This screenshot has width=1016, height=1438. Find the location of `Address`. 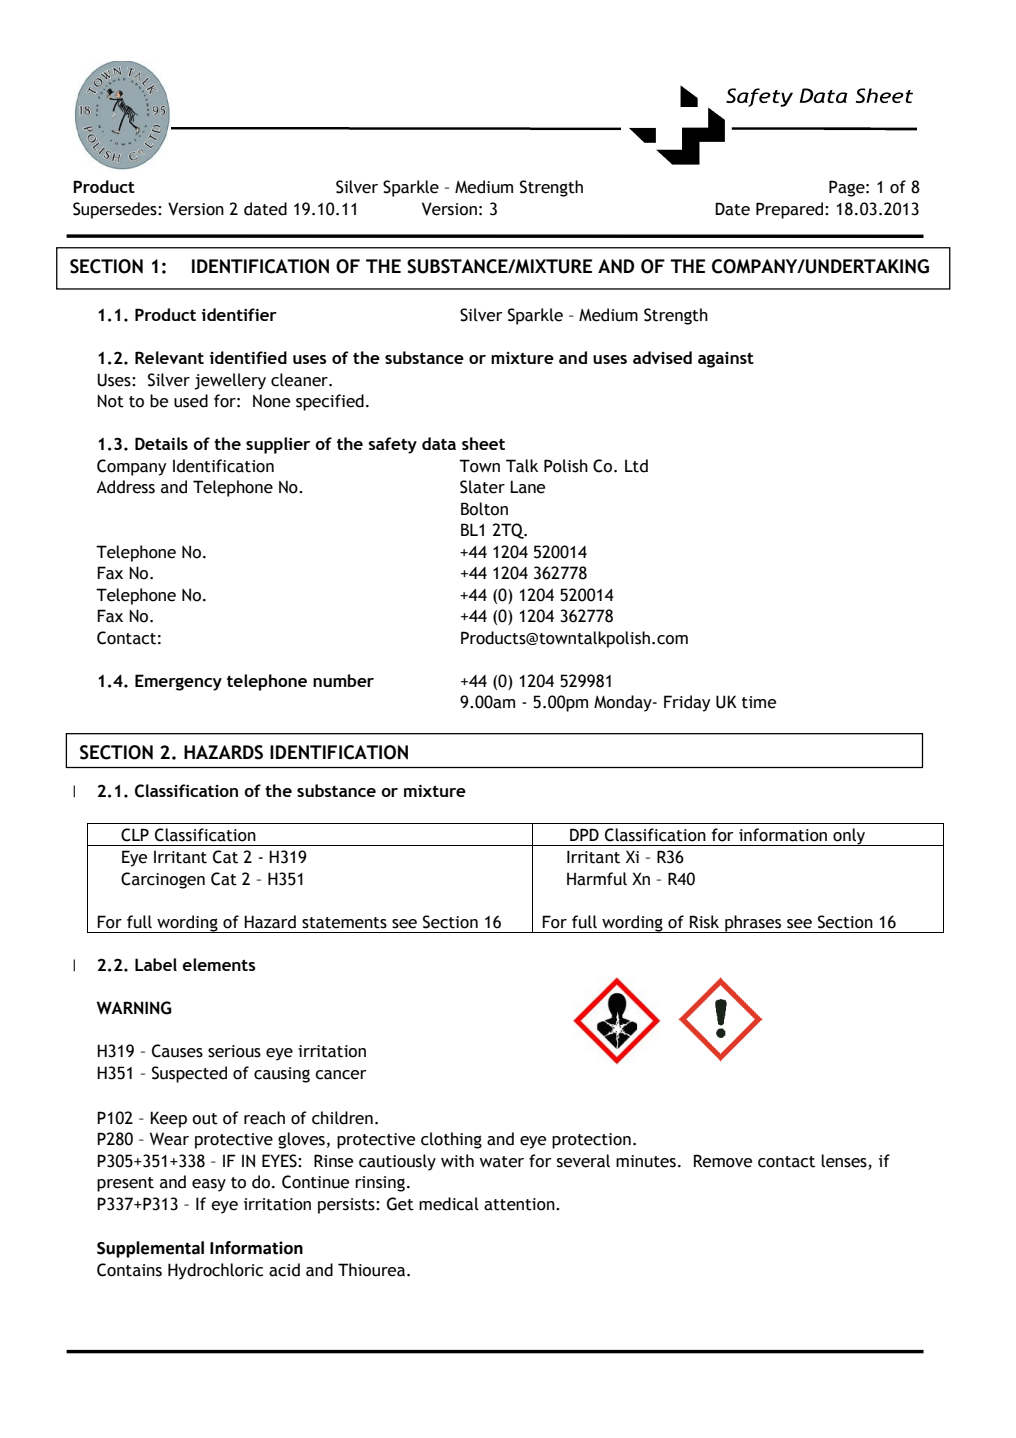

Address is located at coordinates (125, 487).
